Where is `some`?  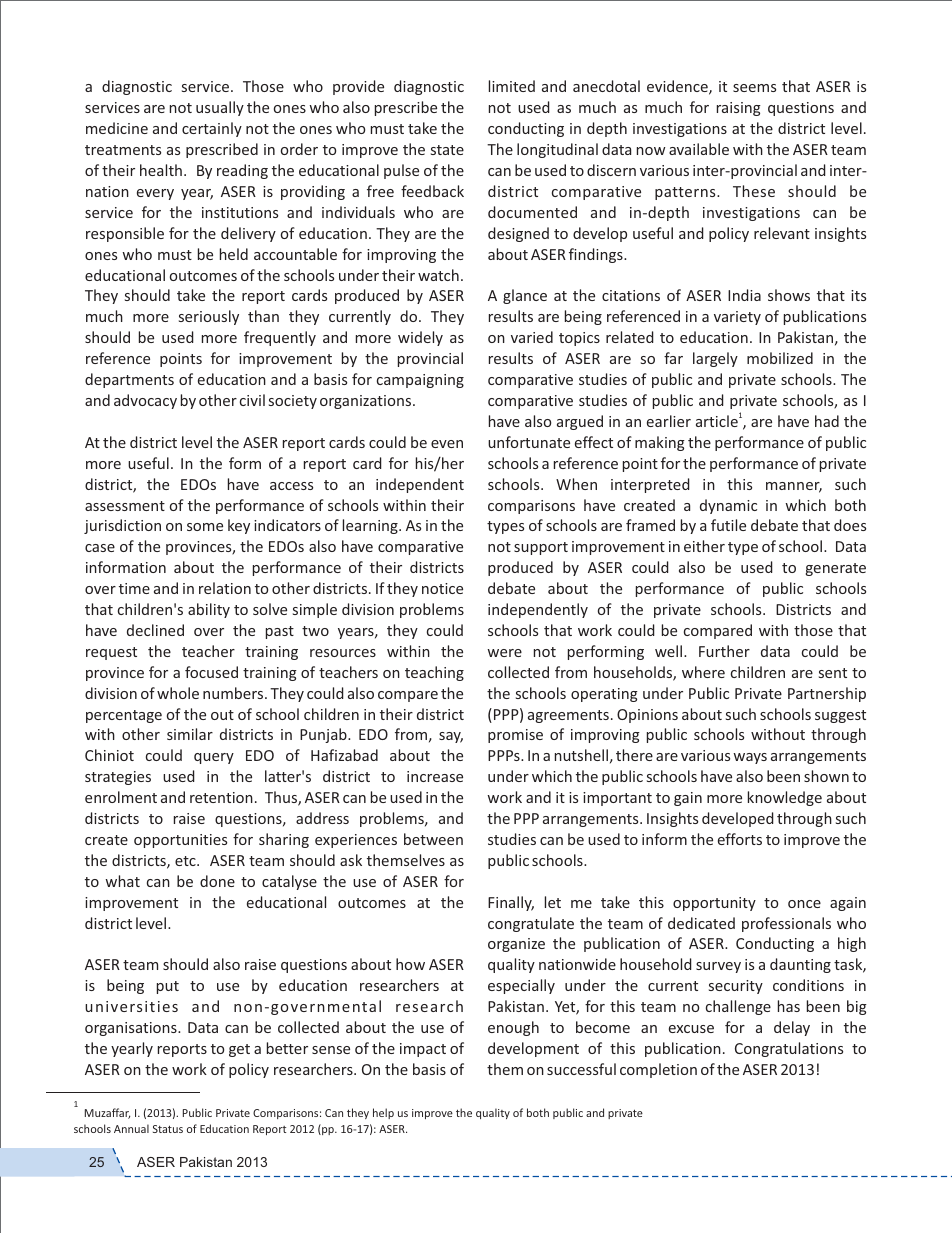
some is located at coordinates (205, 527).
